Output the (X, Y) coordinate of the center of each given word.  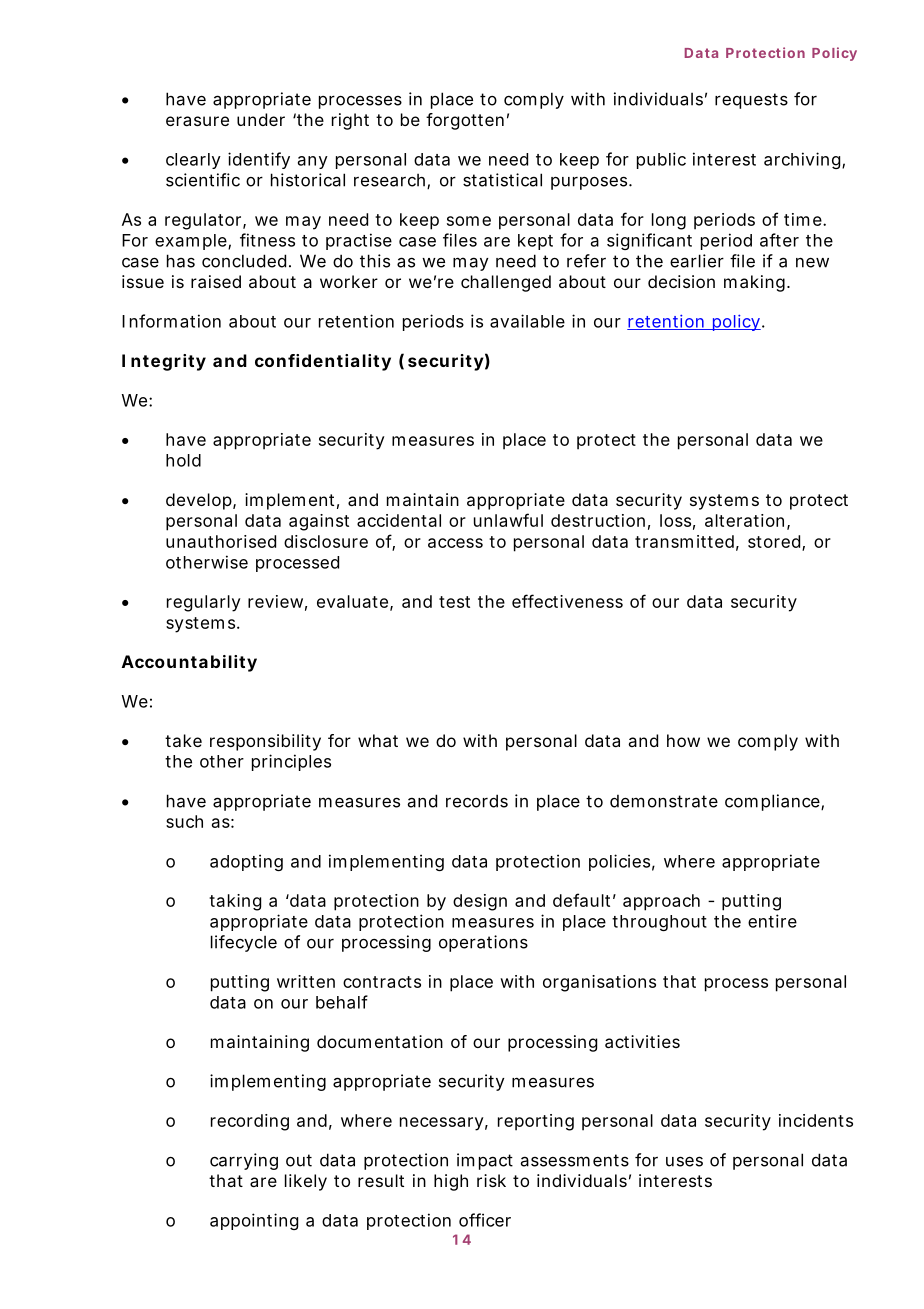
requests (751, 101)
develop (199, 501)
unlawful (508, 520)
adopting (246, 862)
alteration (744, 520)
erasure (197, 121)
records (477, 801)
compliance (773, 802)
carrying (244, 1161)
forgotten (465, 121)
